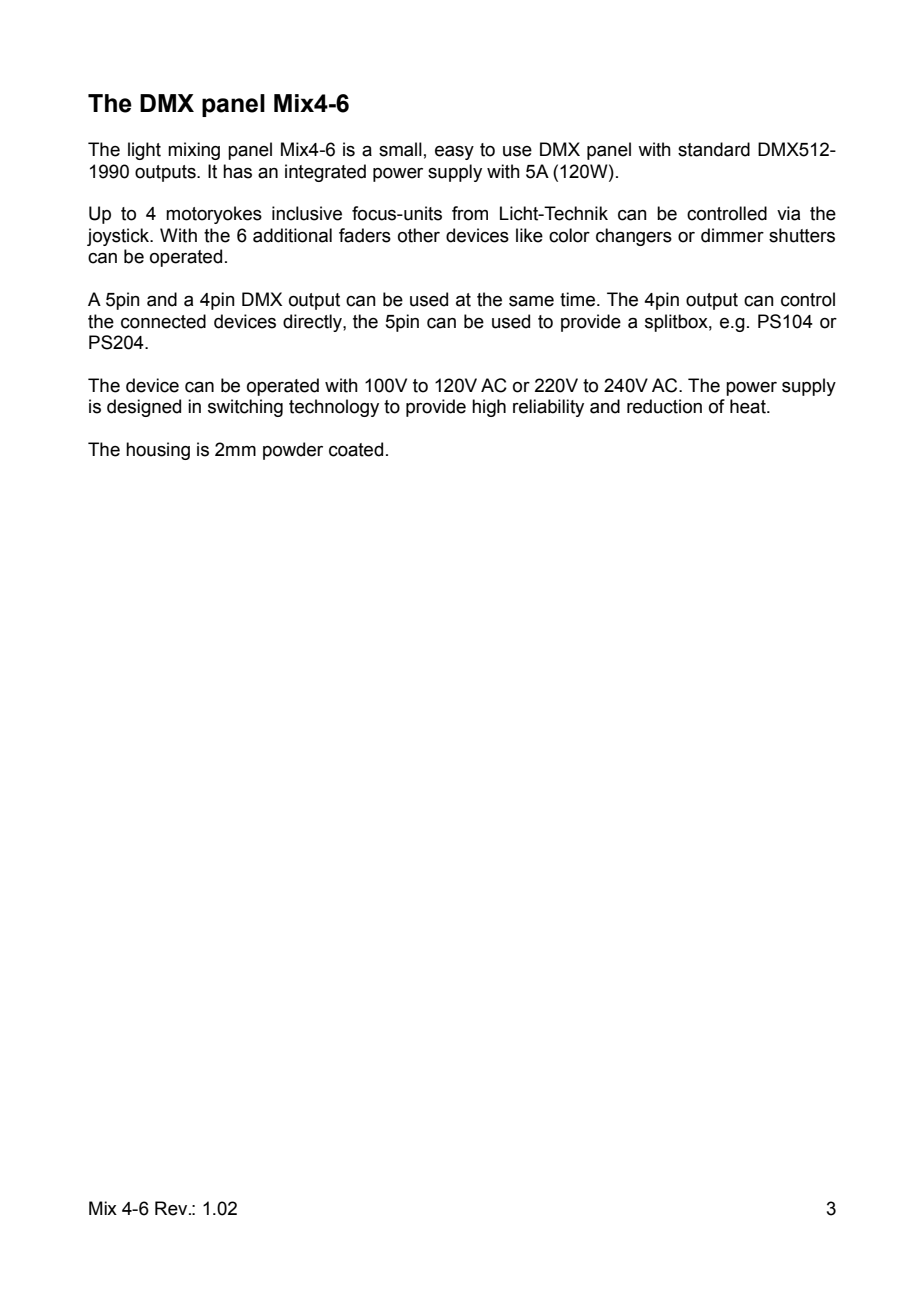 This document has width=924, height=1308. Describe the element at coordinates (714, 149) in the document. I see `standard` at that location.
